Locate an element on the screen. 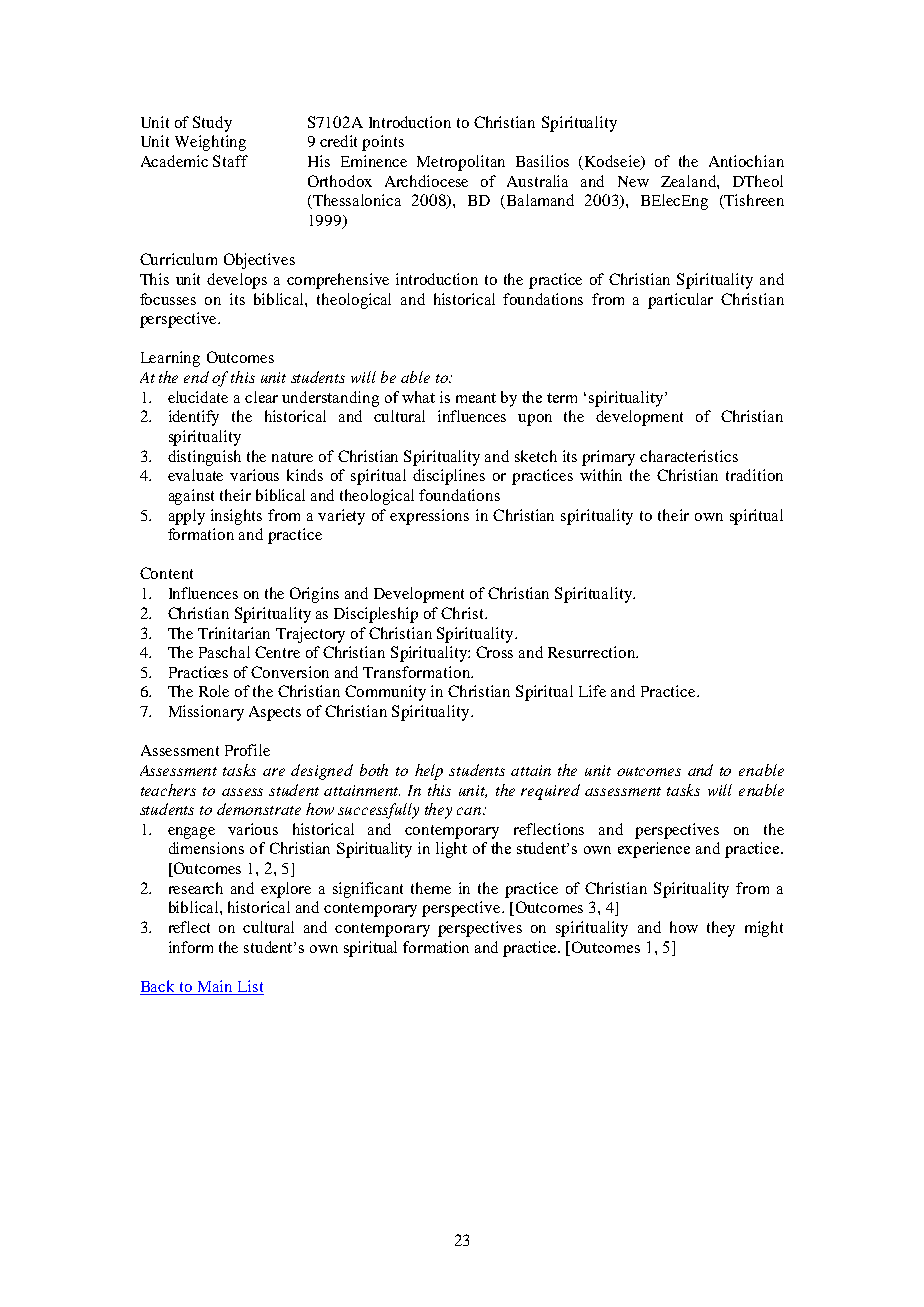 Image resolution: width=924 pixels, height=1307 pixels. experience is located at coordinates (654, 850).
